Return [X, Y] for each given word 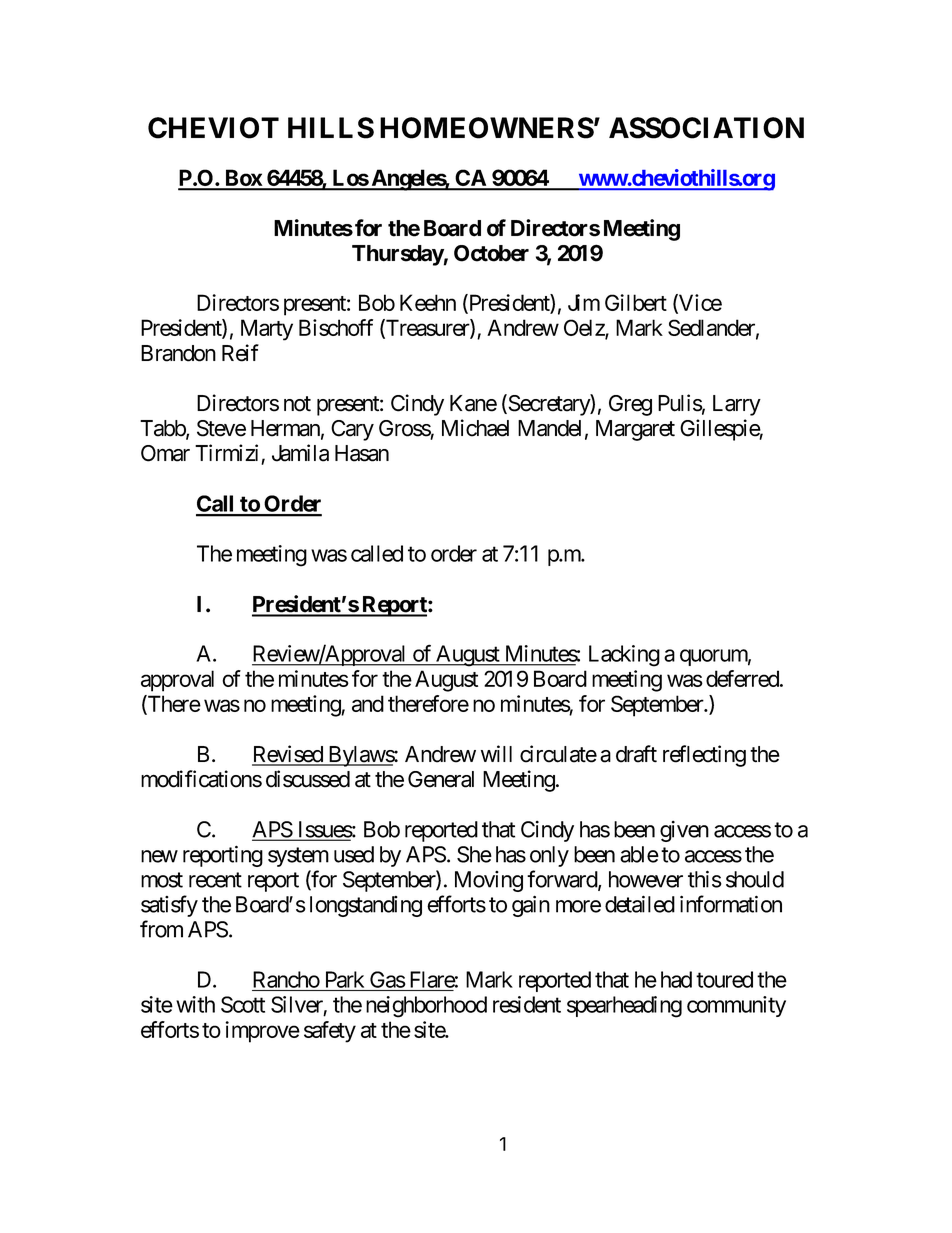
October [491, 253]
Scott [243, 1004]
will [496, 753]
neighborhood [426, 1007]
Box [243, 179]
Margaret [635, 430]
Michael [475, 428]
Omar [165, 453]
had [676, 979]
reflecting [704, 756]
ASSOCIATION [706, 128]
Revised [288, 755]
